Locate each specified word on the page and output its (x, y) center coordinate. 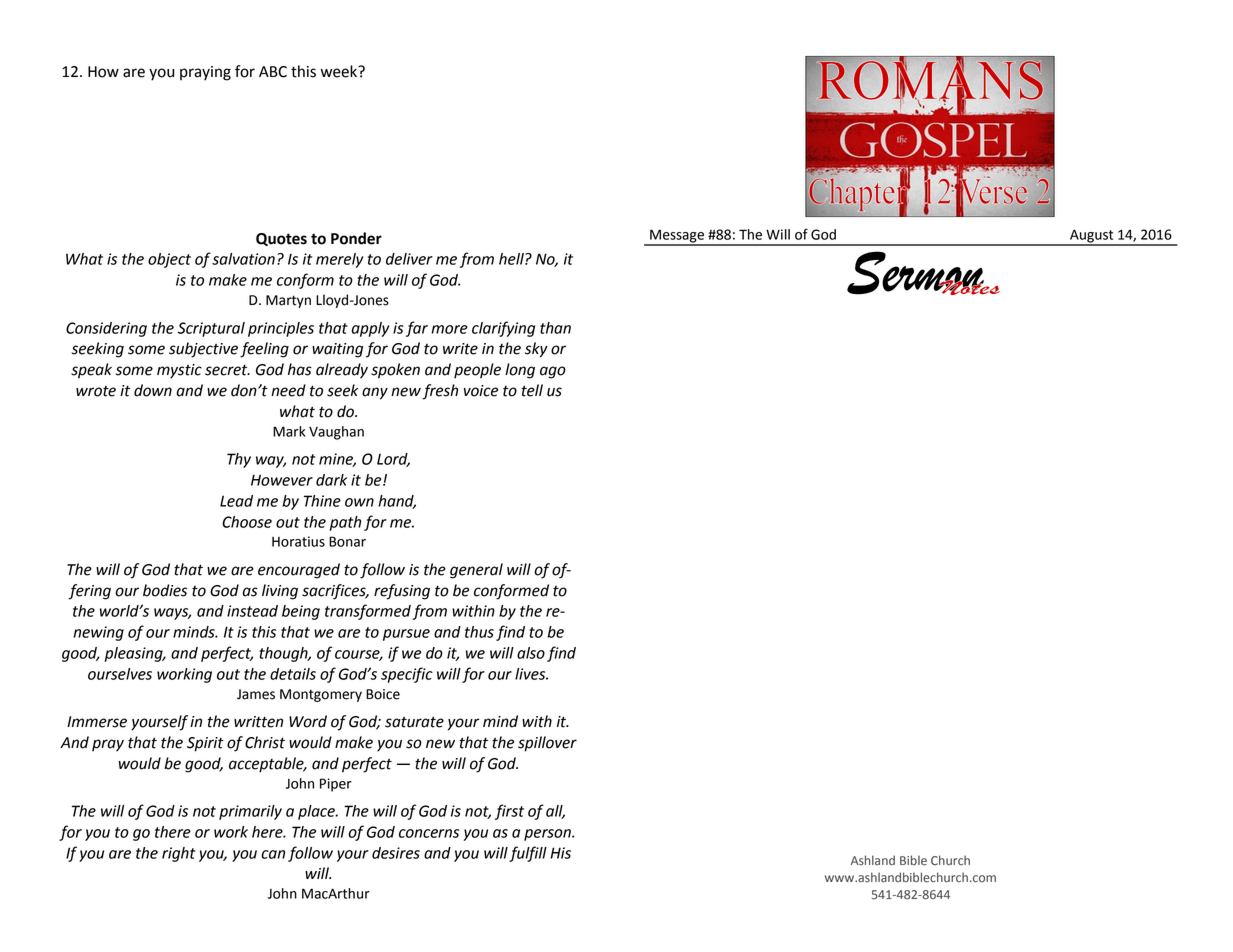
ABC (273, 72)
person (548, 835)
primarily (250, 812)
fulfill (528, 854)
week (340, 71)
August (1092, 237)
